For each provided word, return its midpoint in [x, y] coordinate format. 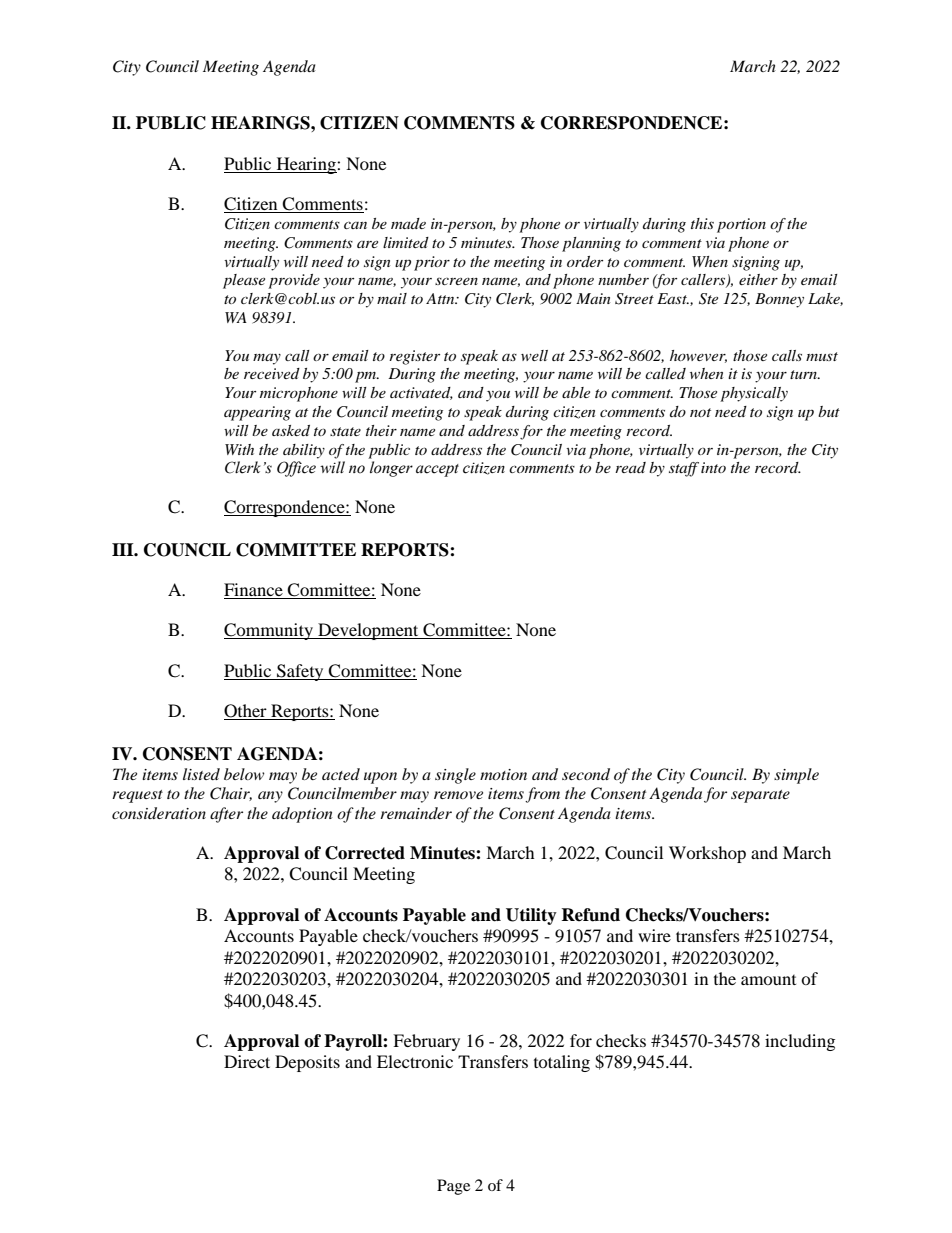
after [226, 815]
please [244, 281]
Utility [531, 916]
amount [768, 980]
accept [437, 470]
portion [741, 225]
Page [453, 1187]
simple [796, 776]
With [239, 449]
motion [503, 774]
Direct [247, 1061]
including [800, 1042]
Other [245, 711]
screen [456, 281]
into [713, 467]
